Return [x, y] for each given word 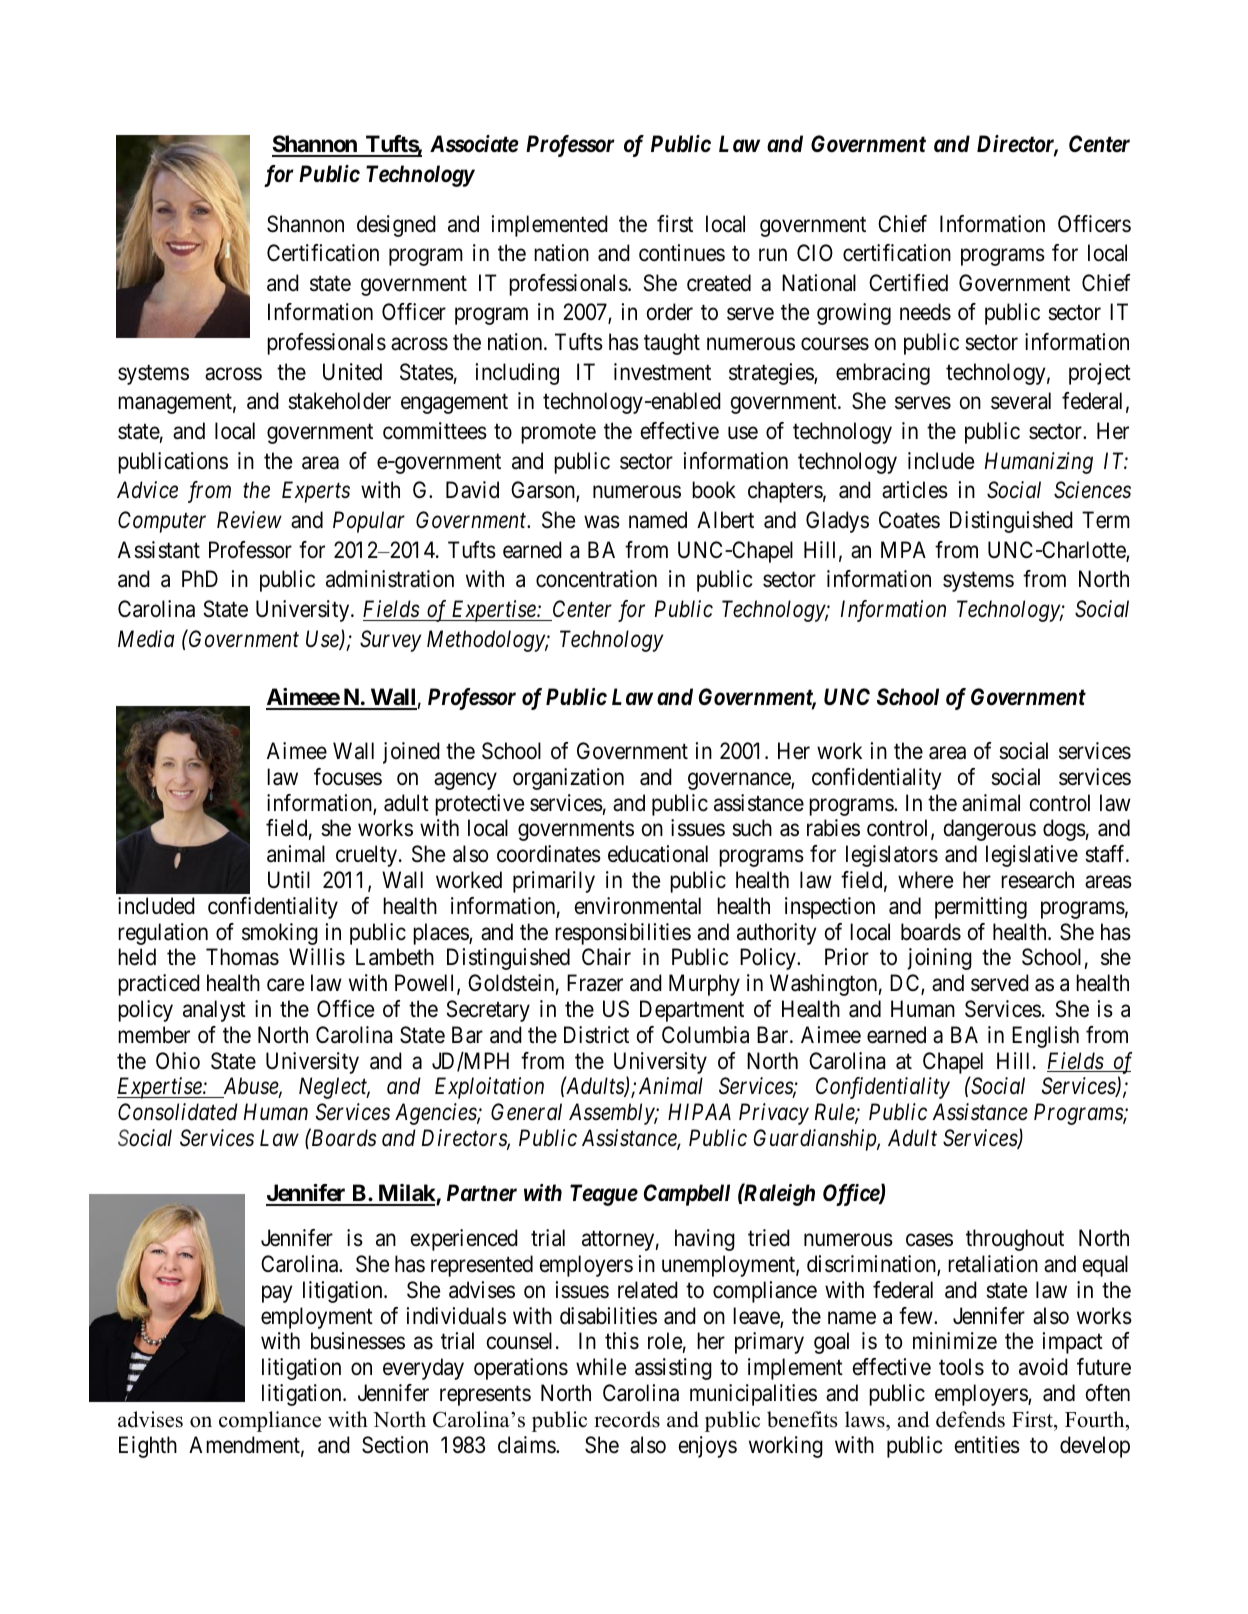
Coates [909, 520]
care [285, 985]
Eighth [148, 1447]
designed [396, 226]
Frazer [595, 983]
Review [249, 520]
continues [682, 253]
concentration [596, 579]
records [627, 1419]
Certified [908, 283]
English [1045, 1037]
